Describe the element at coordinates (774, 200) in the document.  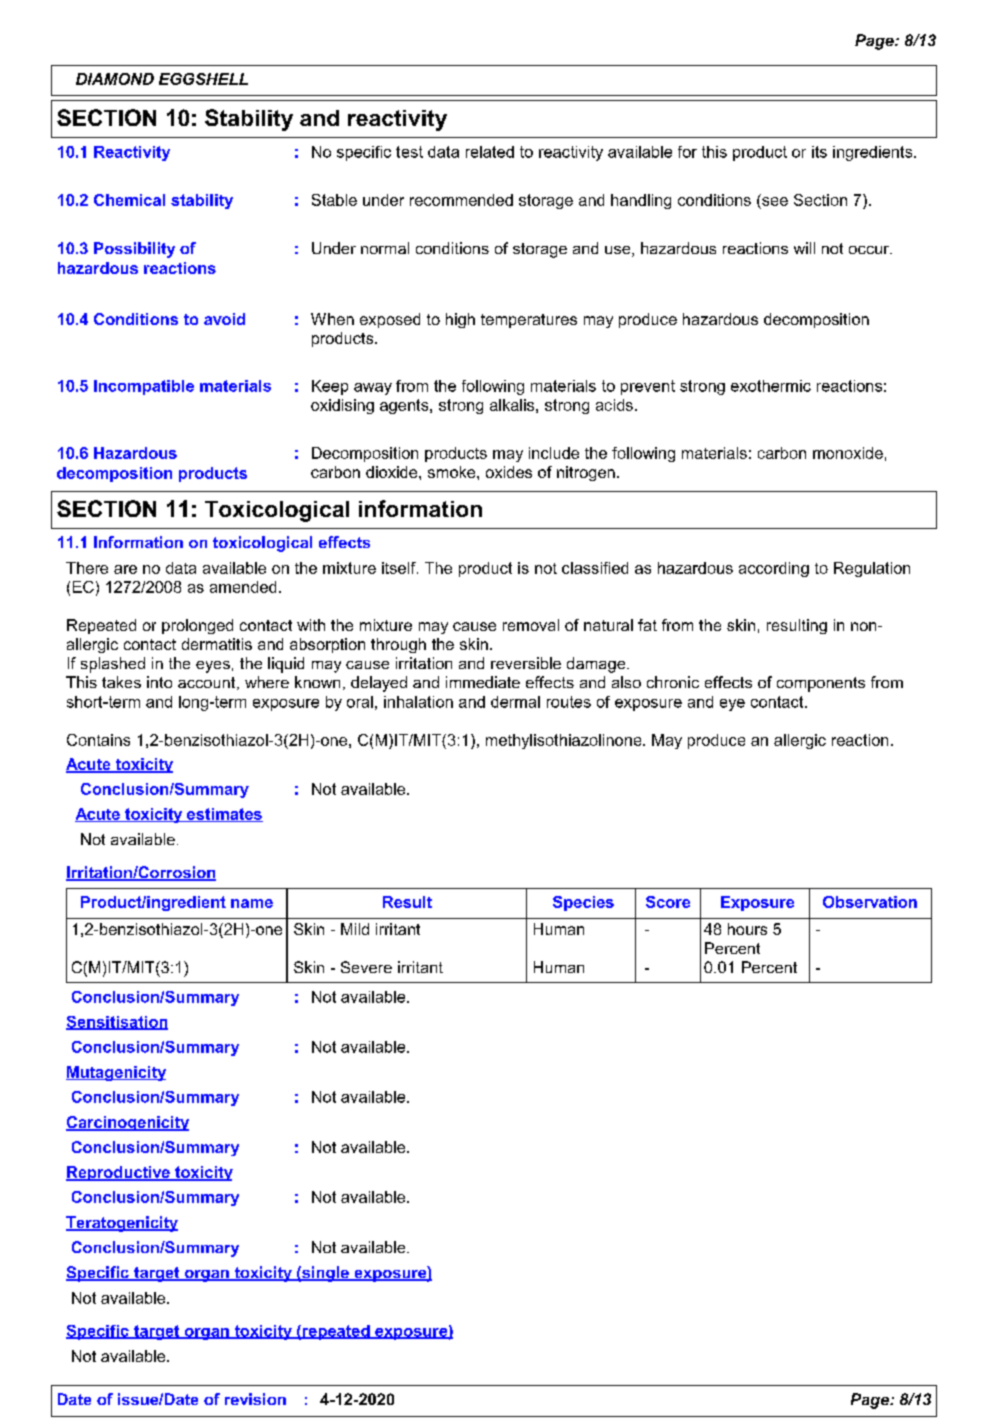
I see `see` at that location.
